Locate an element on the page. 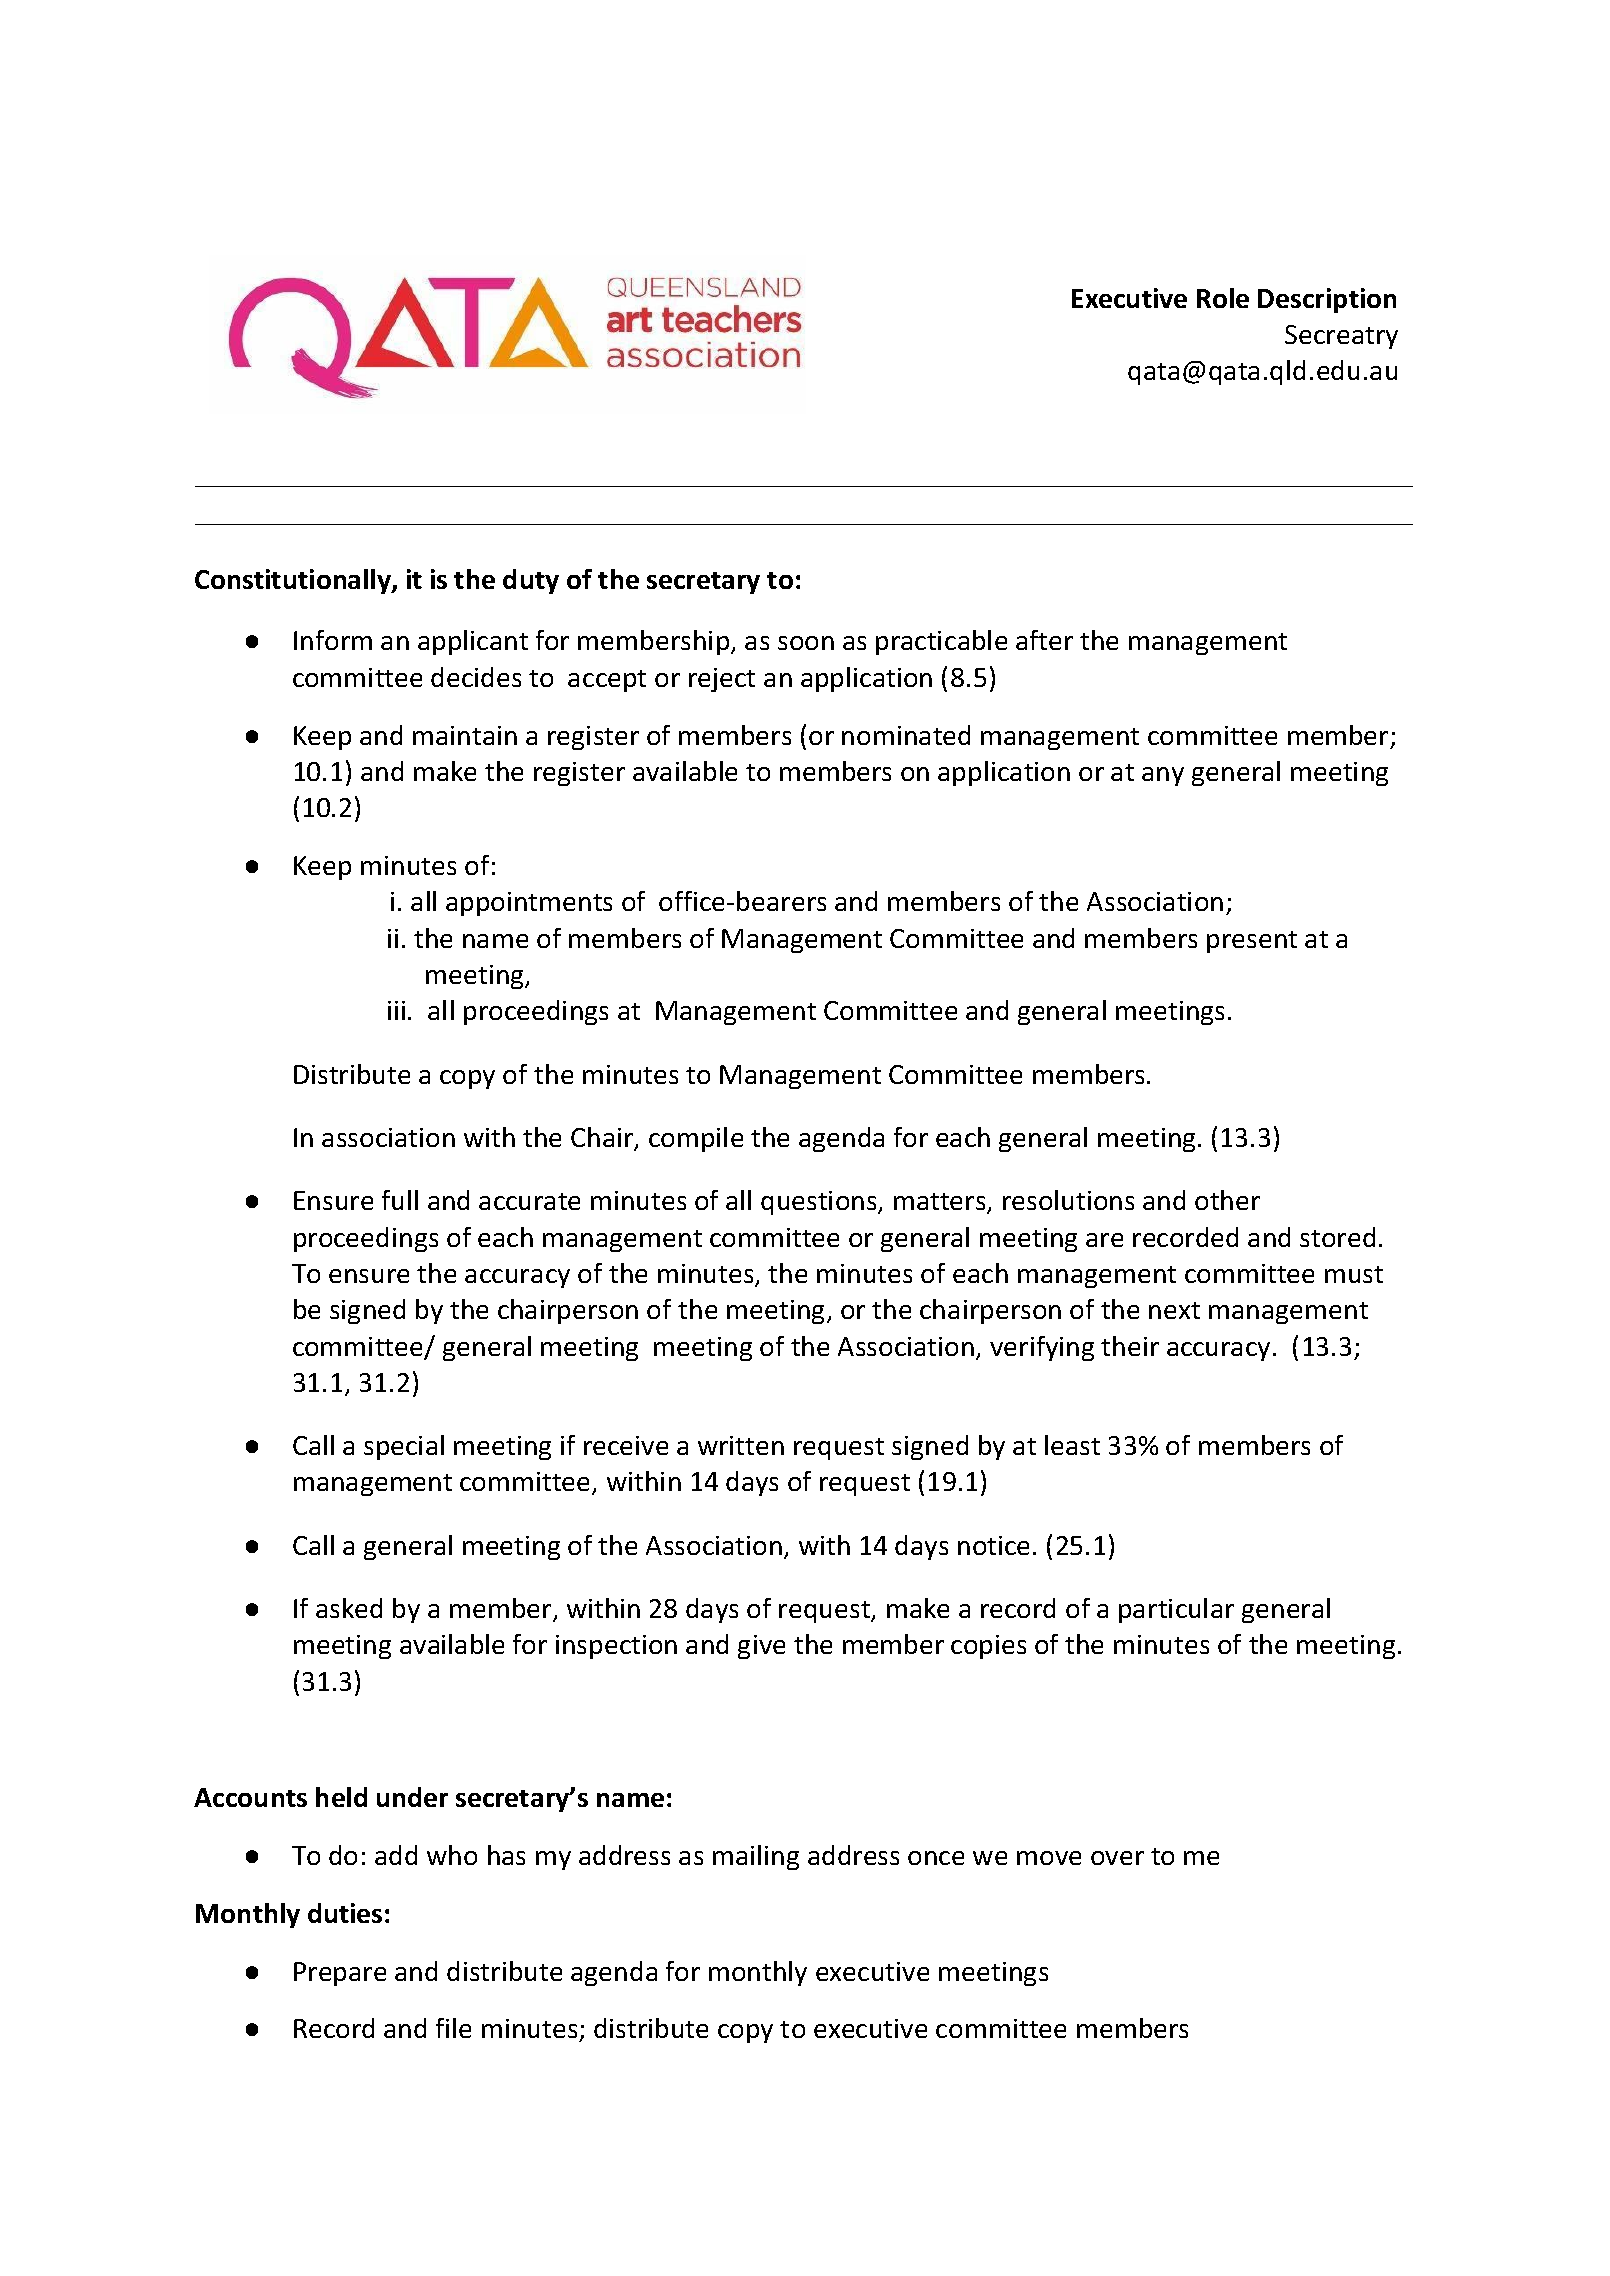  Constitutionally is located at coordinates (294, 581).
